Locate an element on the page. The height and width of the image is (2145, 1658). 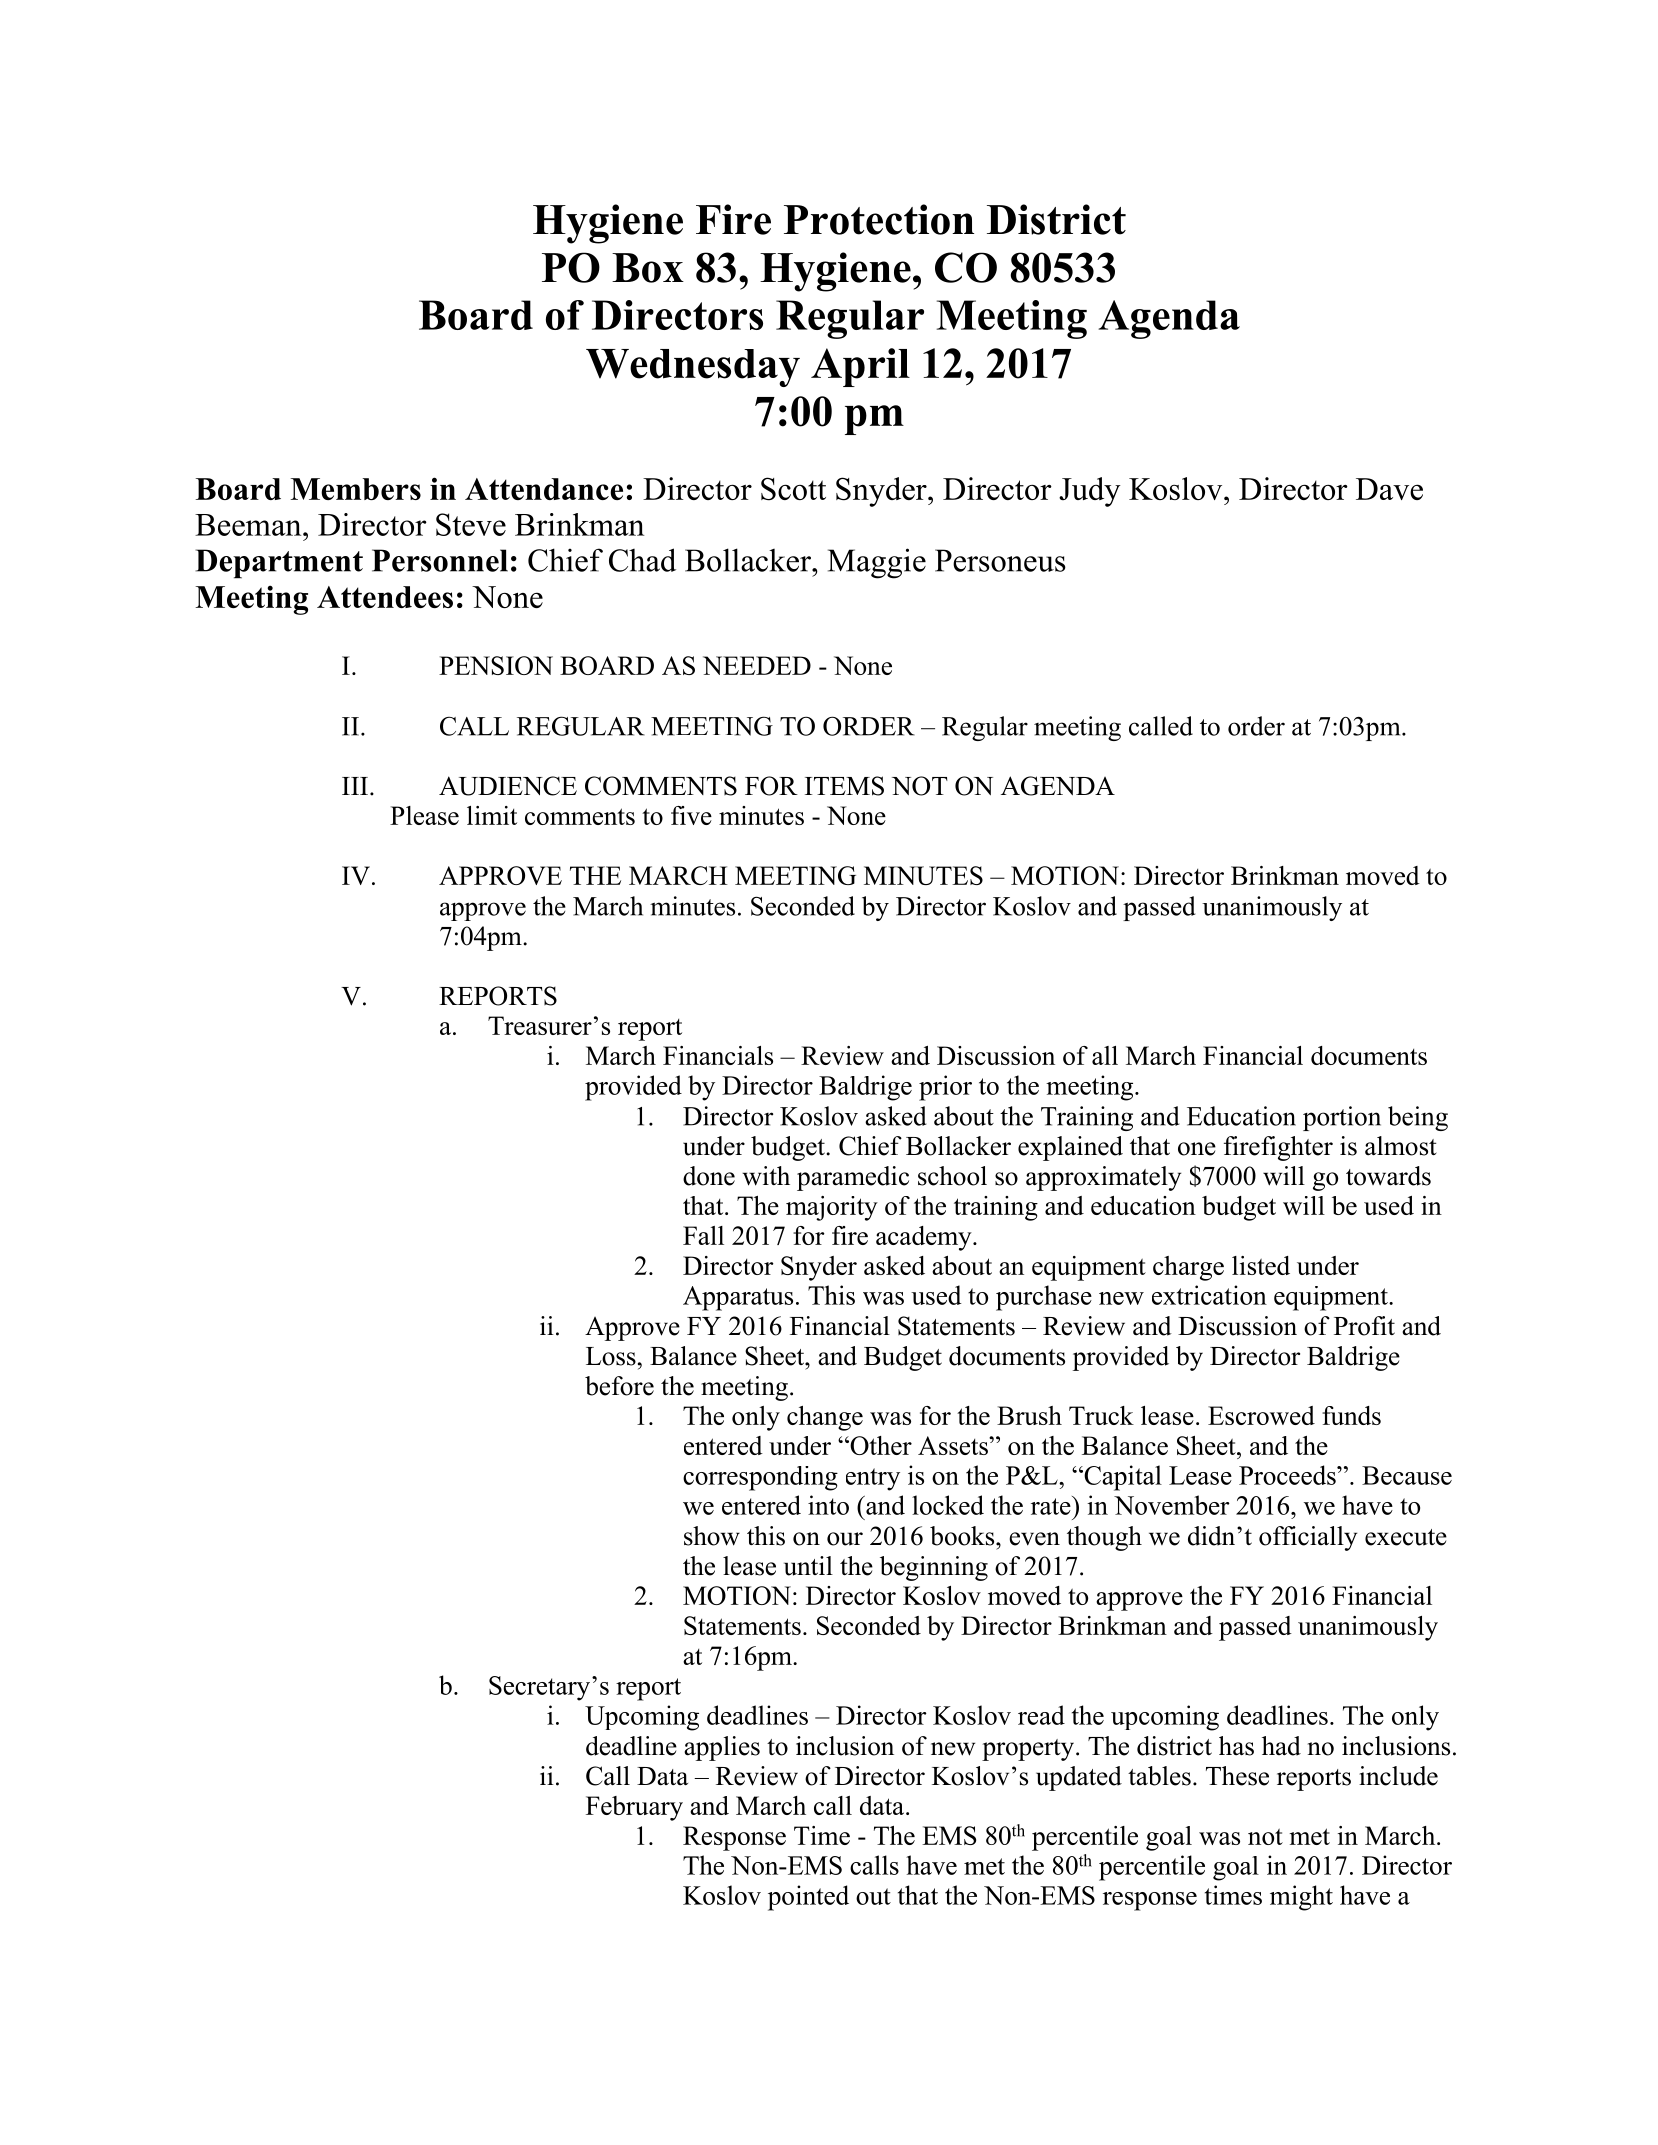
portion is located at coordinates (1342, 1118).
